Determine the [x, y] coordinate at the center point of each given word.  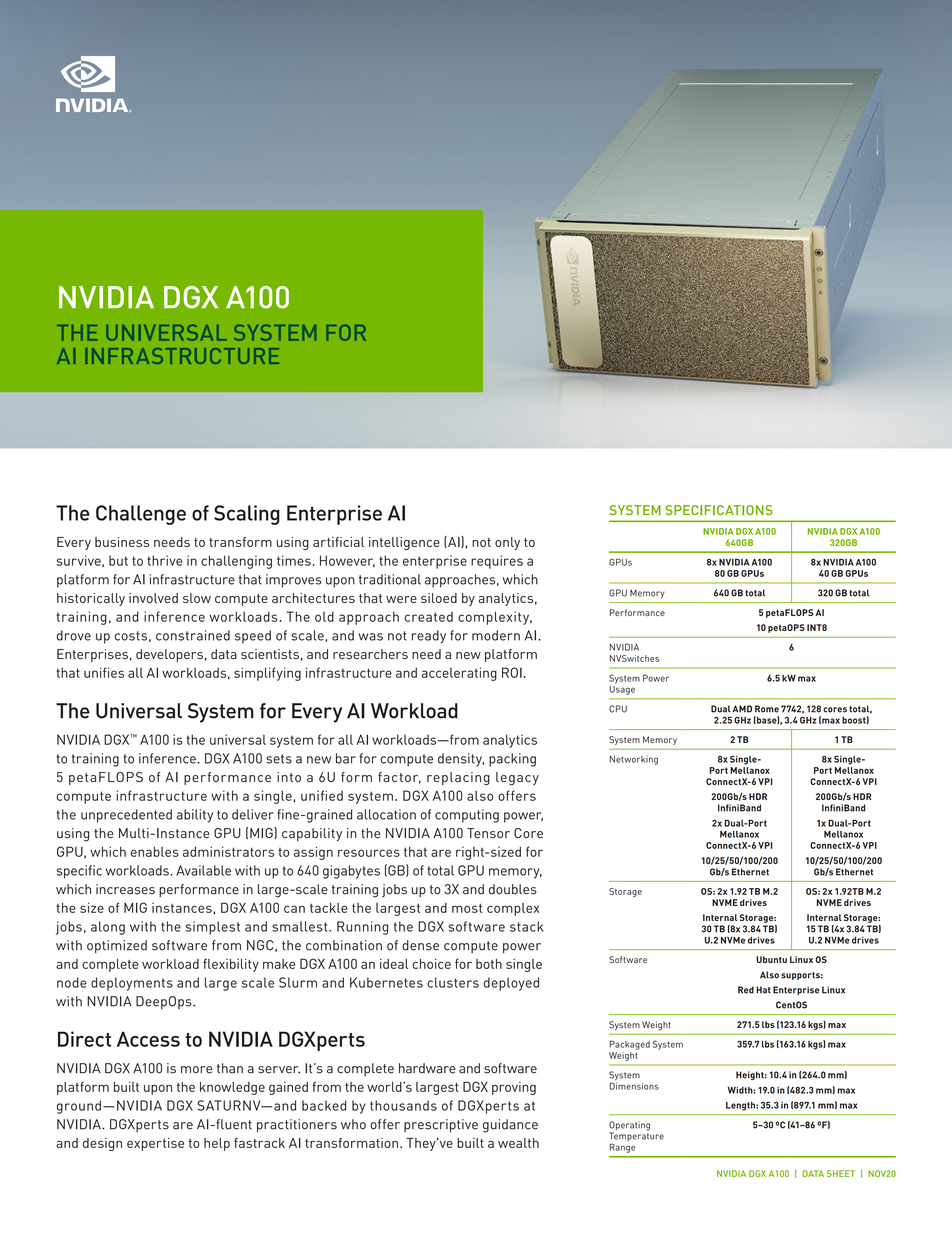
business [122, 542]
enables [155, 852]
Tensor [488, 833]
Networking [634, 760]
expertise [155, 1144]
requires [497, 562]
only [507, 543]
